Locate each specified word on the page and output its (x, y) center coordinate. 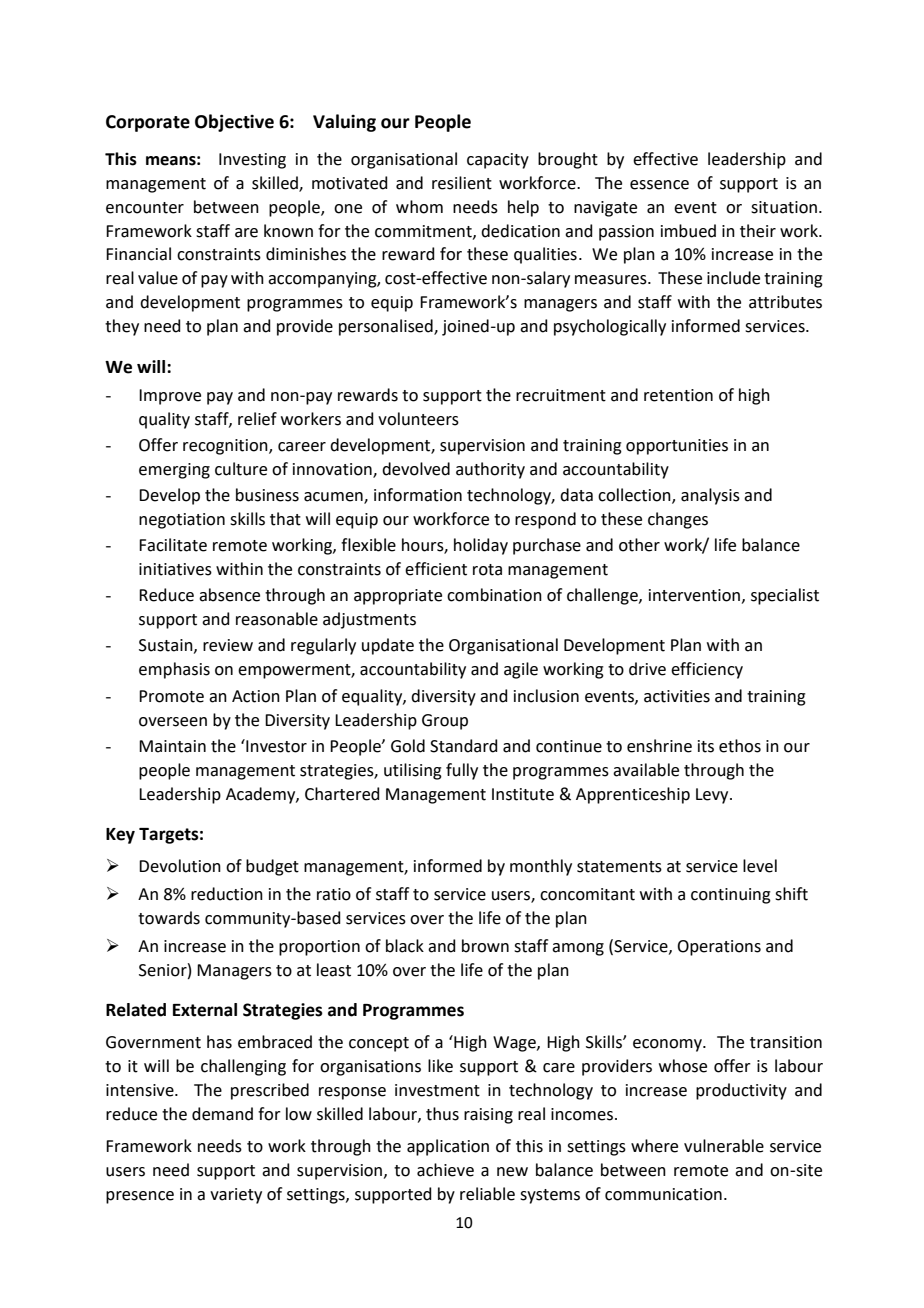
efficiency (707, 670)
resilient (462, 183)
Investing (252, 161)
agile (521, 670)
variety (236, 1196)
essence (659, 185)
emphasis (174, 670)
